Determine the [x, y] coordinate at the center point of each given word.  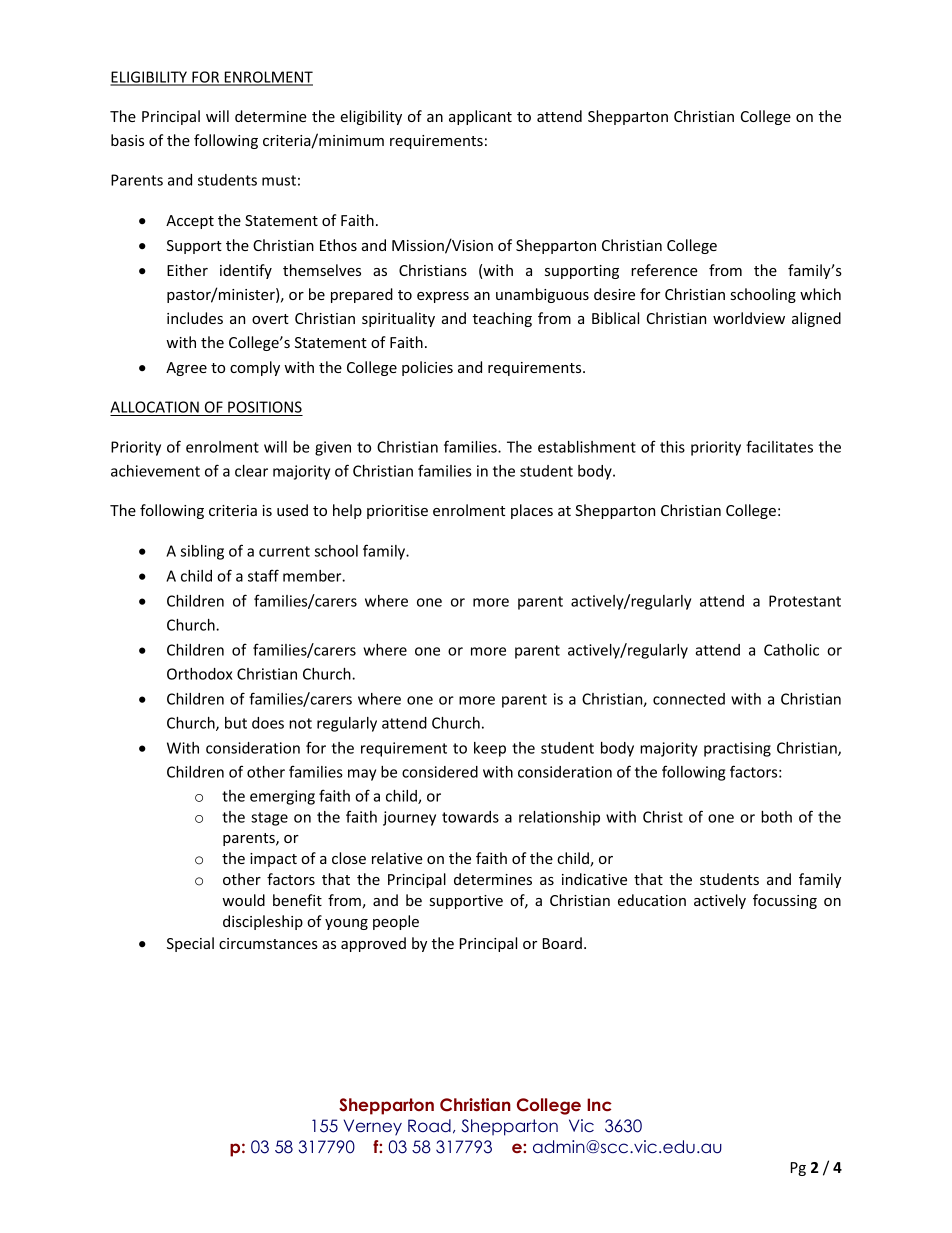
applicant [480, 117]
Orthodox [200, 674]
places [532, 511]
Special [190, 944]
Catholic [791, 650]
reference [664, 270]
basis [127, 140]
